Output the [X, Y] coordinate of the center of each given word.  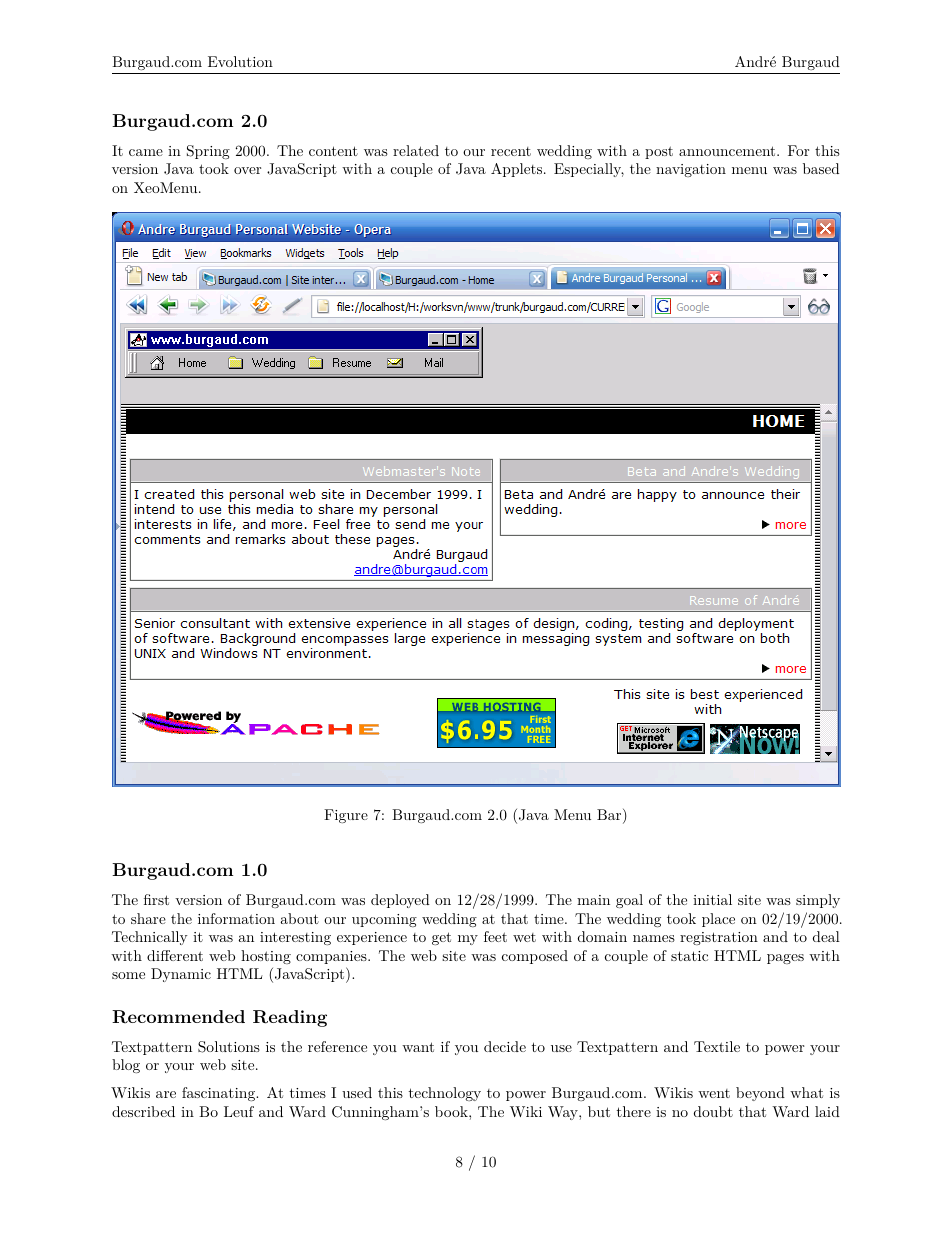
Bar [610, 816]
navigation [691, 170]
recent [511, 151]
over [247, 170]
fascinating [220, 1094]
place [718, 920]
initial [712, 899]
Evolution [240, 61]
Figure [346, 816]
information [236, 918]
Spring [208, 152]
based [821, 168]
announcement [727, 151]
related [416, 150]
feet [495, 936]
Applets [516, 170]
